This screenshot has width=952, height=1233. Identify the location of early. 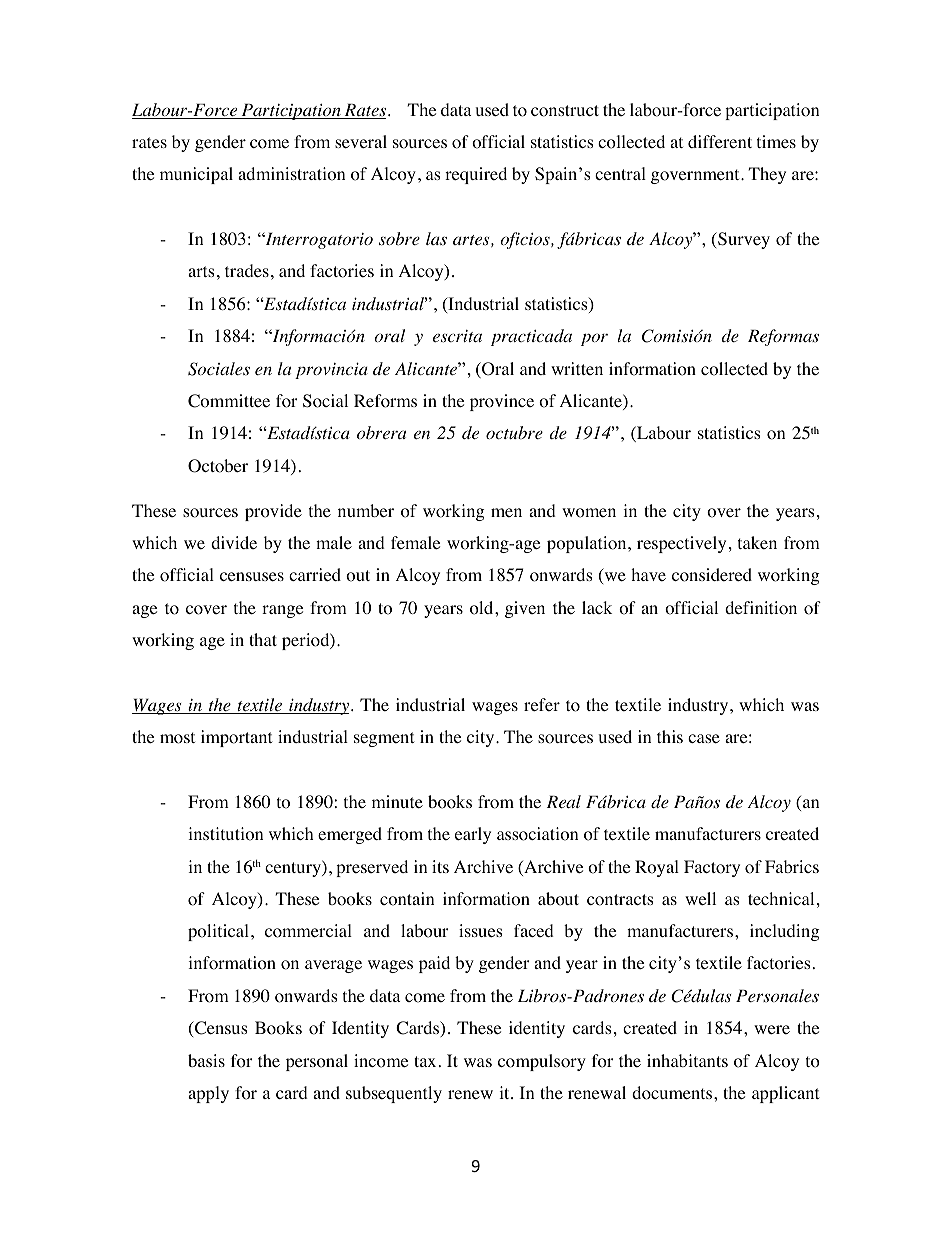
(473, 835).
